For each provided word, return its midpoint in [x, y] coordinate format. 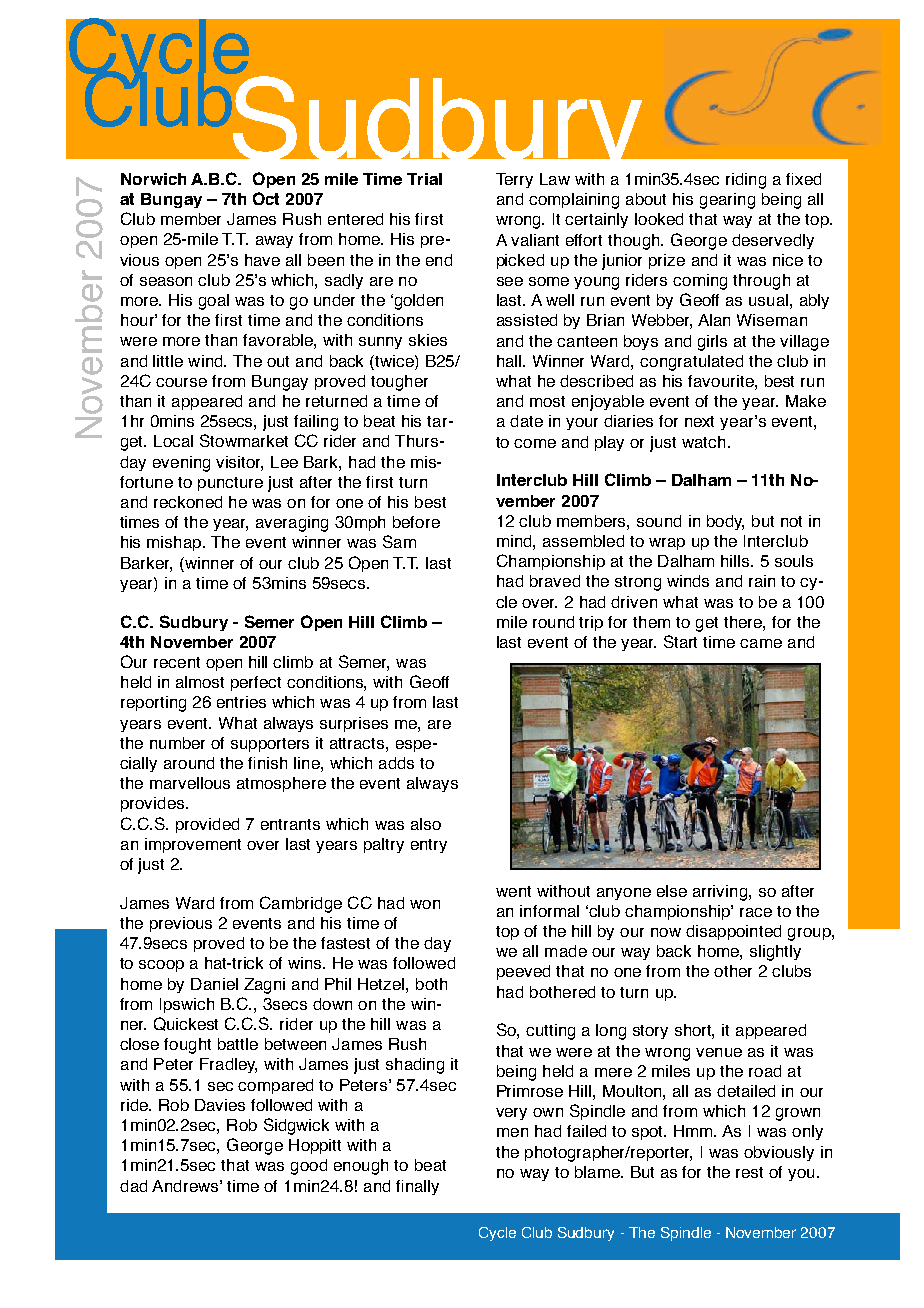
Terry [514, 180]
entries [241, 702]
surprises [354, 724]
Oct [266, 198]
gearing [727, 201]
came [761, 643]
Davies [220, 1105]
